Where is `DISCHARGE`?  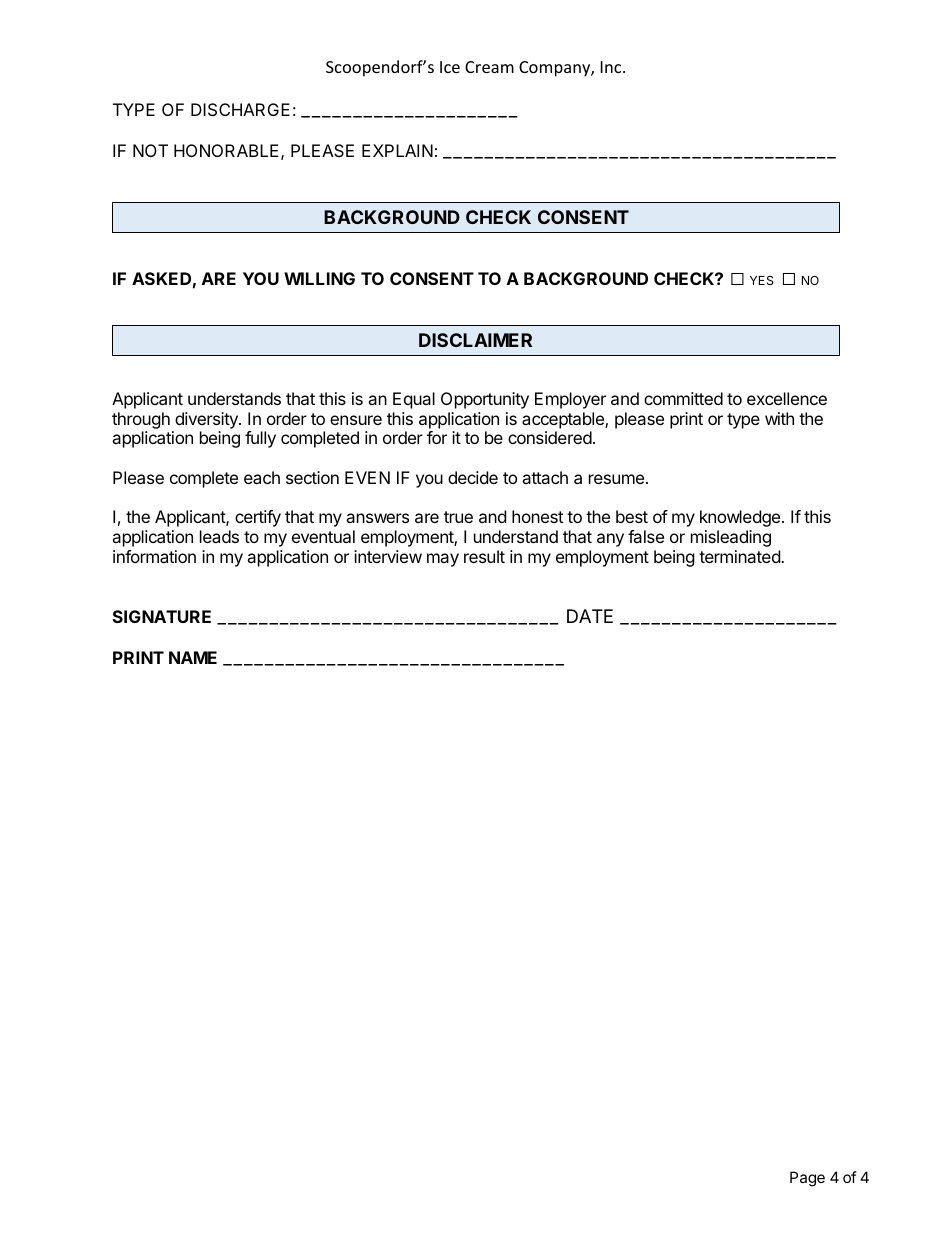 DISCHARGE is located at coordinates (240, 109).
